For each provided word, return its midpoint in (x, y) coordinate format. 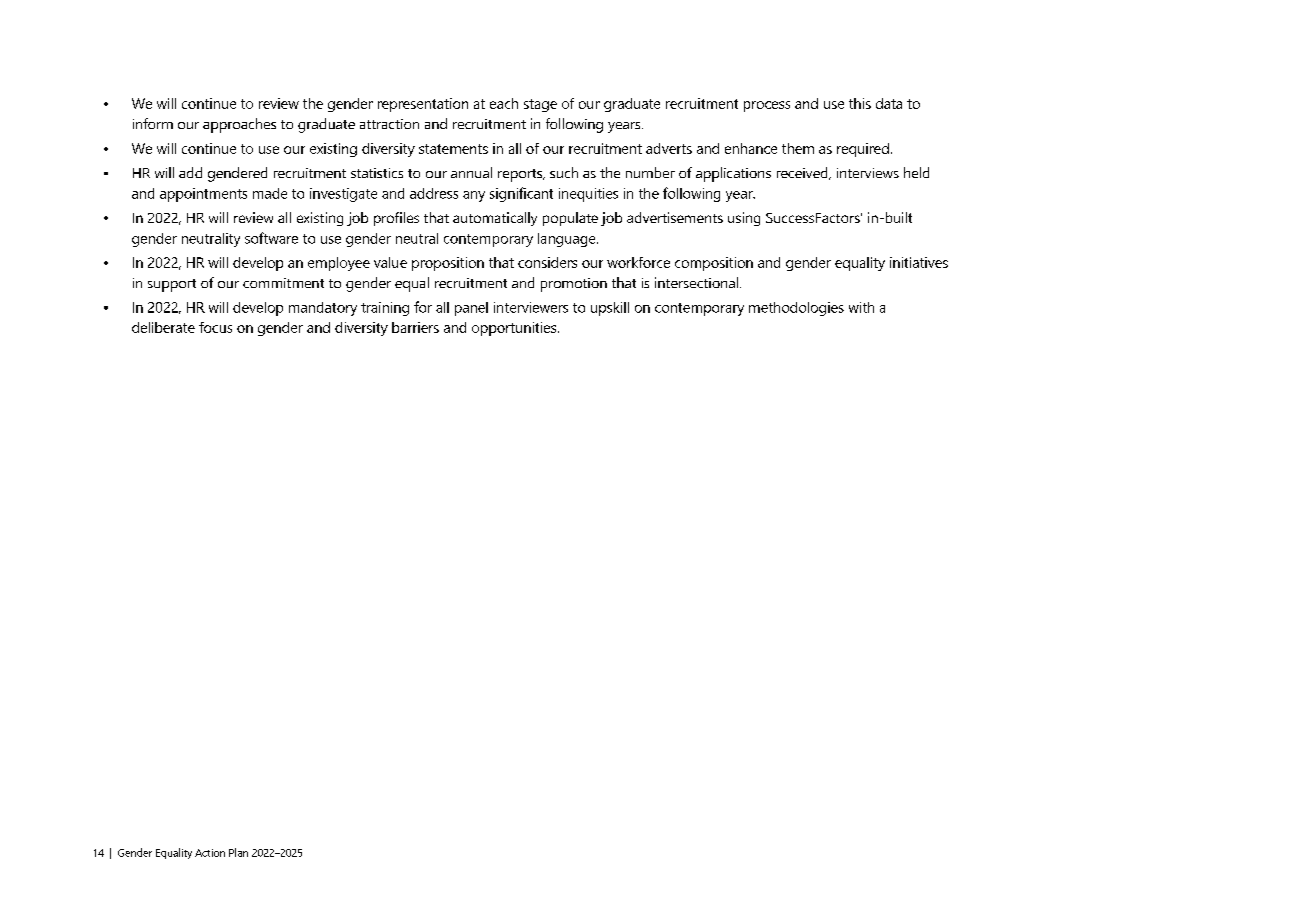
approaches (239, 125)
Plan (238, 852)
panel (471, 309)
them (798, 148)
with (861, 307)
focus (215, 327)
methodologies (796, 309)
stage (540, 105)
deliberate (163, 327)
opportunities (514, 329)
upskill (610, 309)
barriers (415, 327)
